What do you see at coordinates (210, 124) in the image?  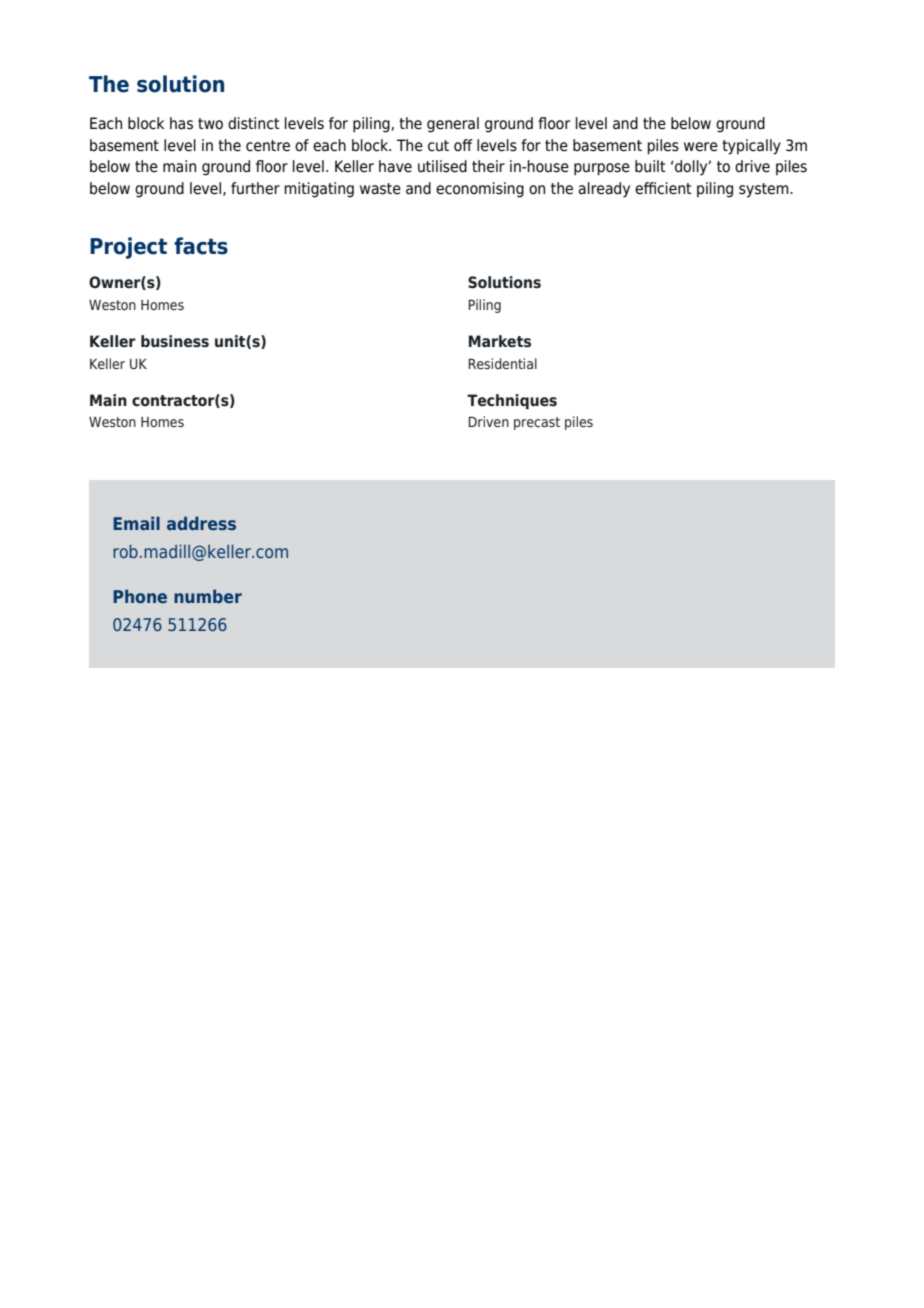 I see `two` at bounding box center [210, 124].
